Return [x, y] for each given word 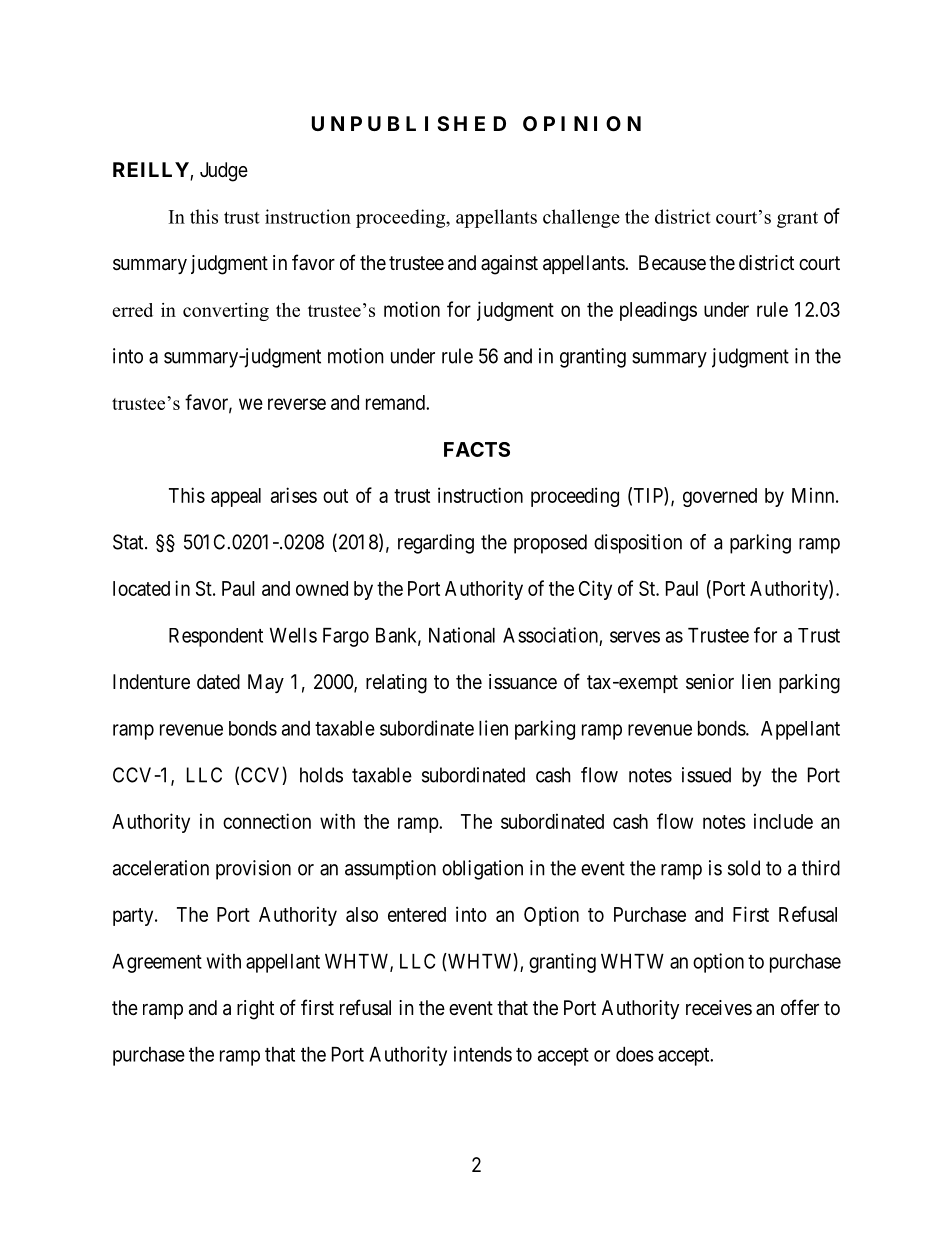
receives [719, 1008]
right [255, 1010]
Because [672, 263]
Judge [224, 172]
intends [483, 1054]
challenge [581, 218]
